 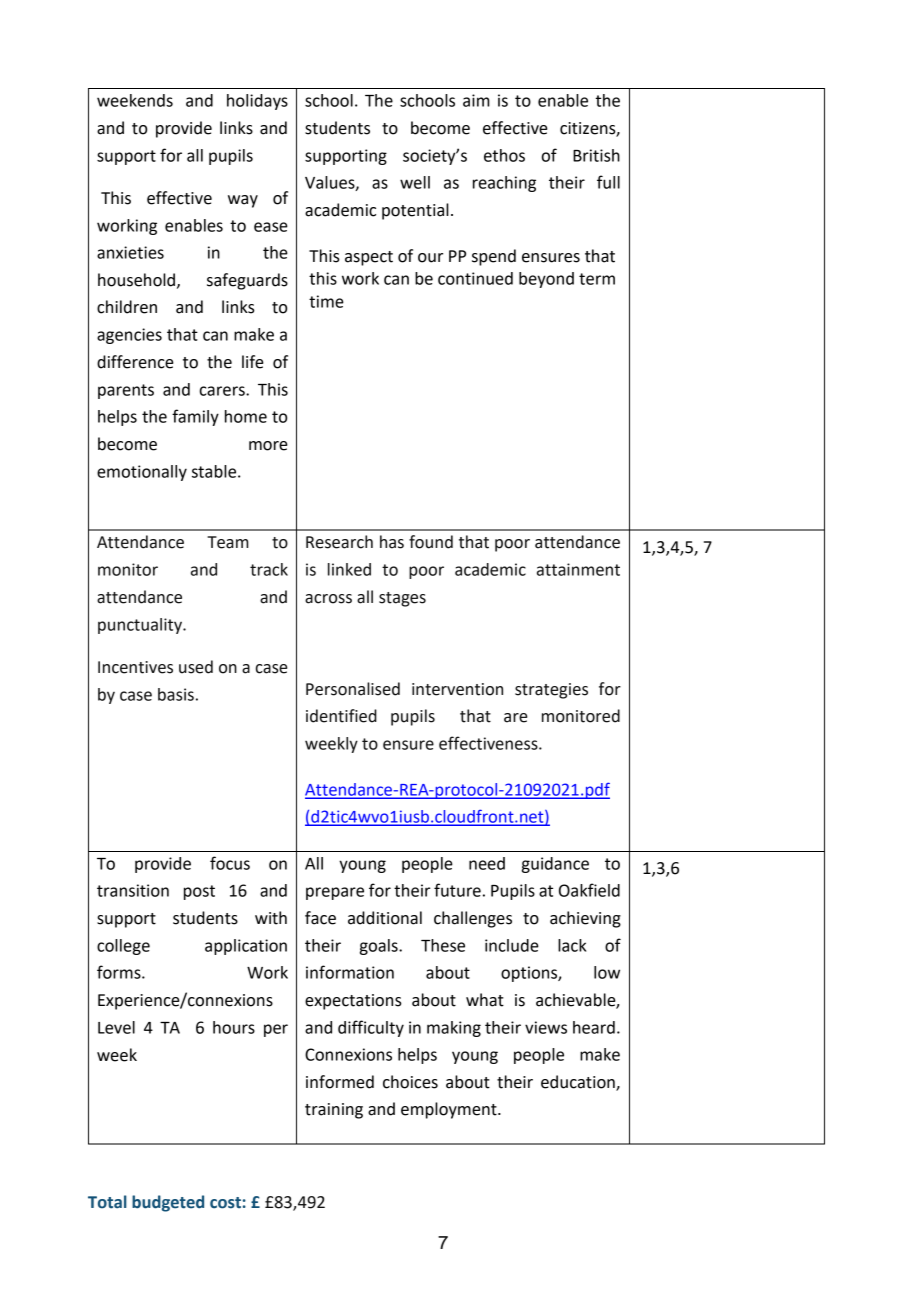 What do you see at coordinates (257, 102) in the document?
I see `holidays` at bounding box center [257, 102].
